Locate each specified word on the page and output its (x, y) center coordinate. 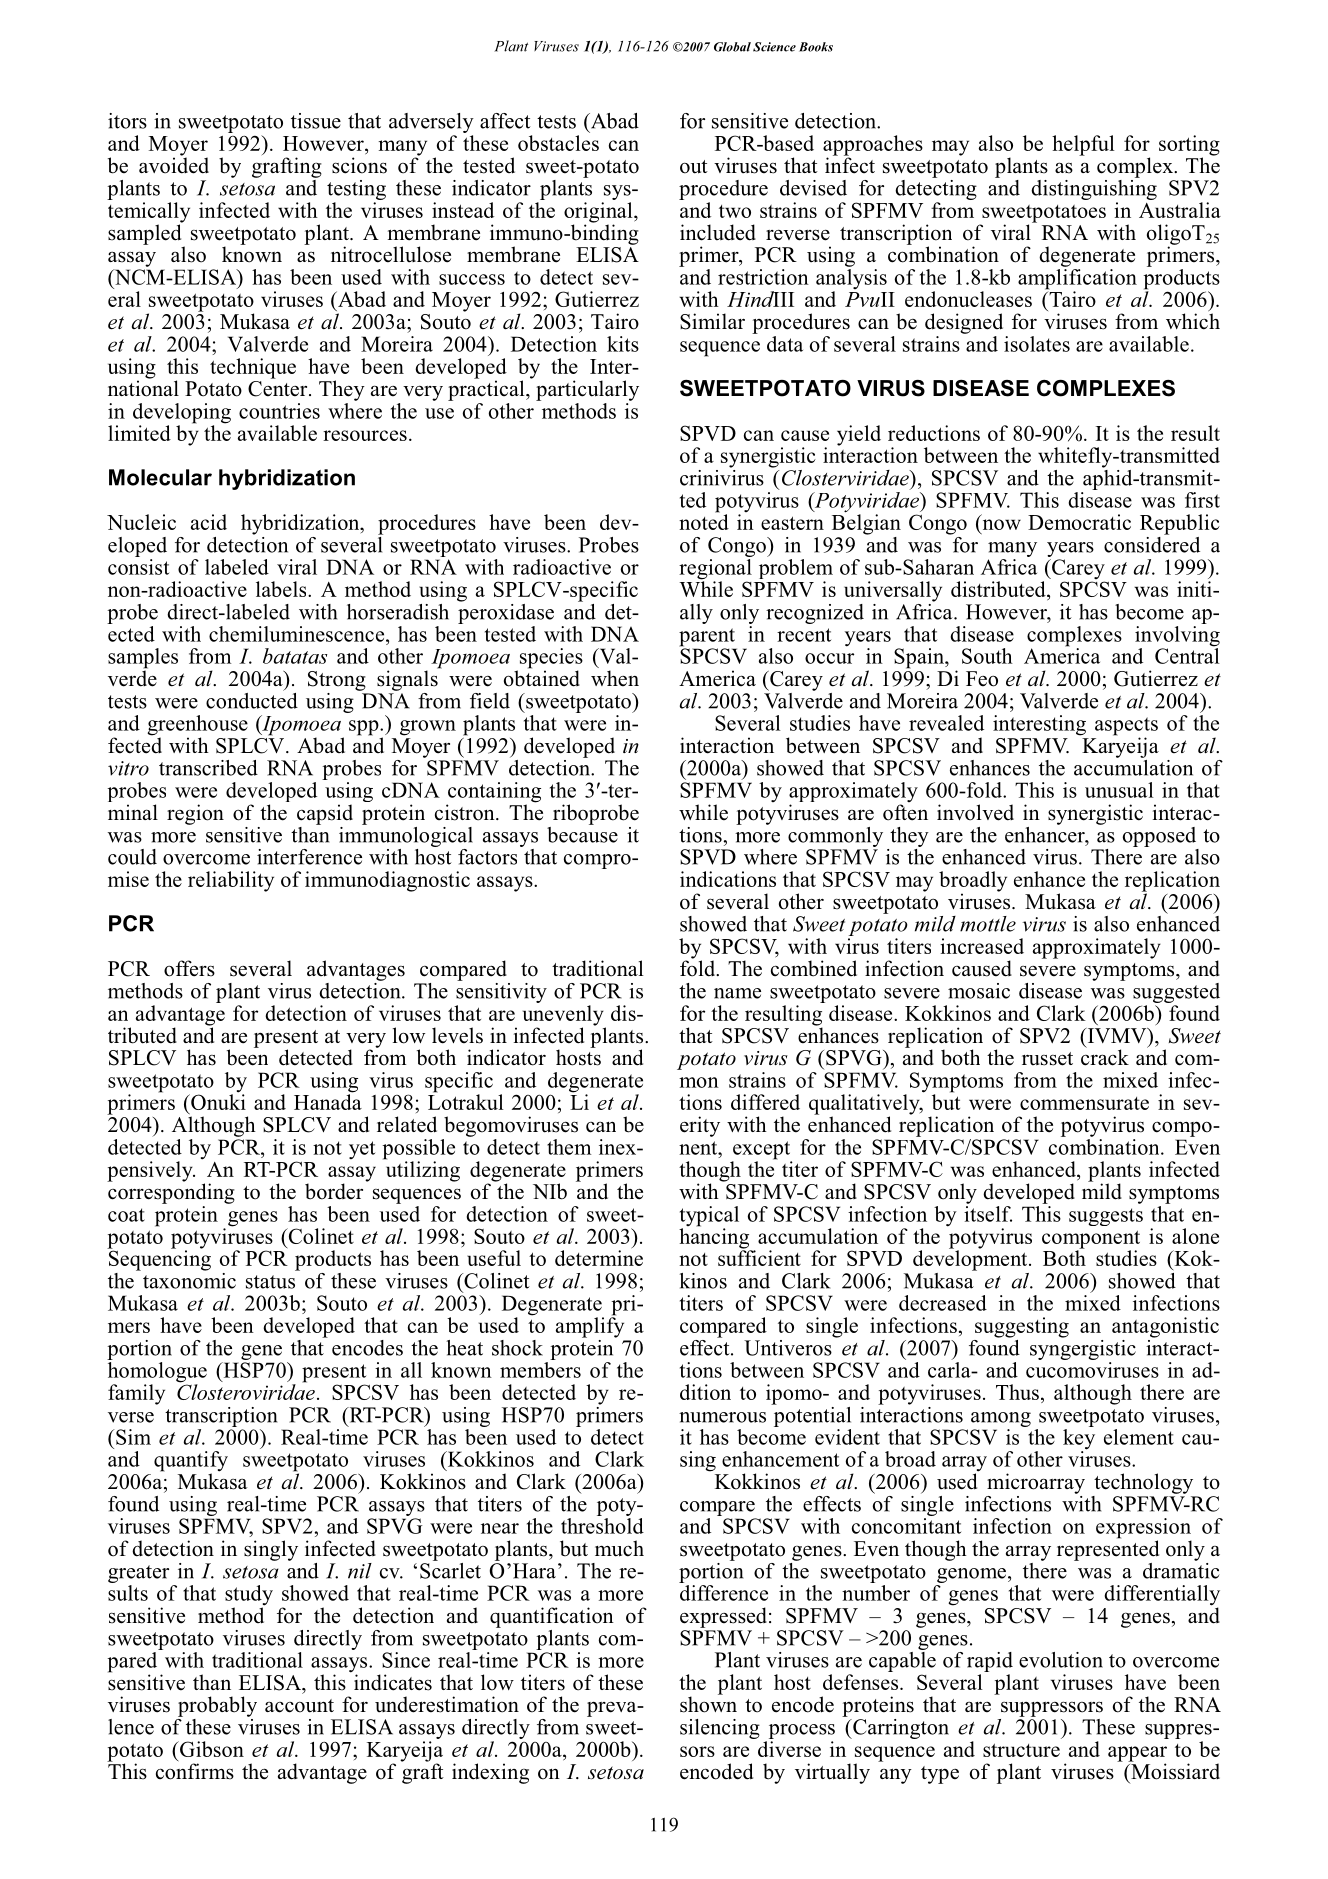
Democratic (1079, 522)
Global (732, 47)
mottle (988, 924)
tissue (316, 121)
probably (217, 1706)
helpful (1083, 145)
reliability (231, 881)
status (270, 1282)
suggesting (1022, 1327)
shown (708, 1703)
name (737, 993)
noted (704, 521)
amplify (590, 1326)
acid (209, 522)
